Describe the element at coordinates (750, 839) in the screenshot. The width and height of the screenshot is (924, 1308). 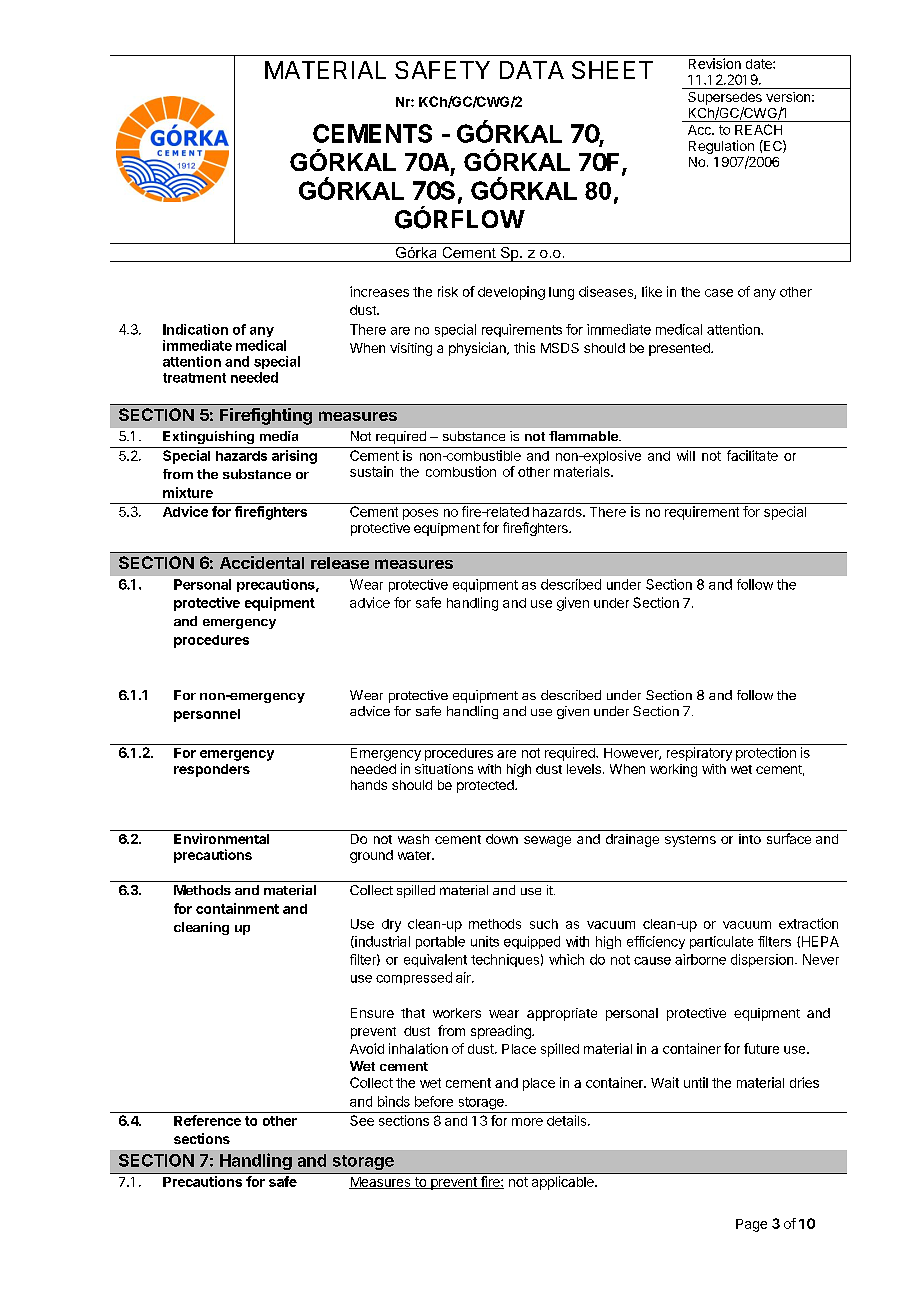
I see `into` at that location.
